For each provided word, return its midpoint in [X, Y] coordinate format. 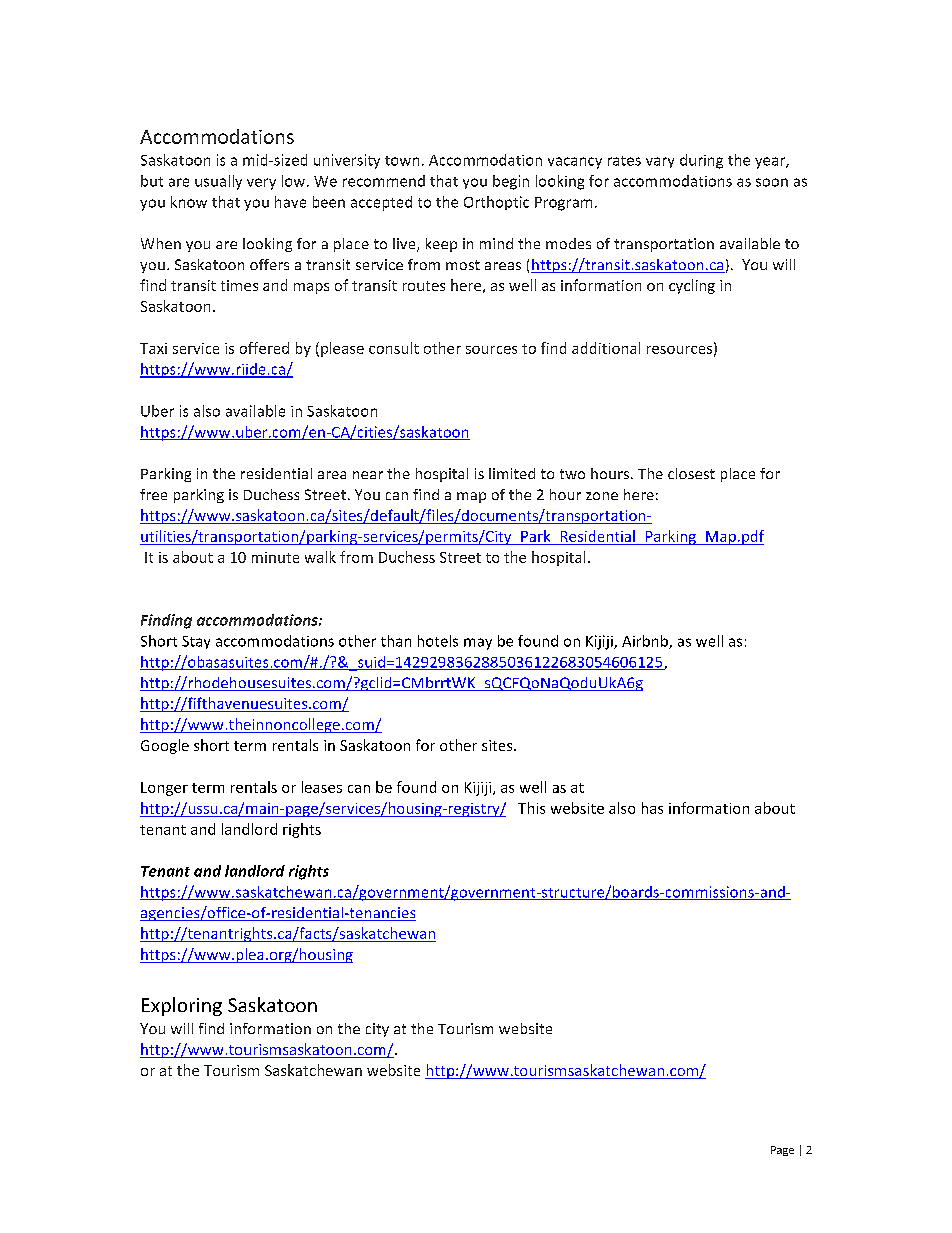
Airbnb [646, 642]
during [701, 161]
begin [511, 182]
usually [218, 182]
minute [275, 557]
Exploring [182, 1006]
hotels [438, 641]
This [531, 808]
